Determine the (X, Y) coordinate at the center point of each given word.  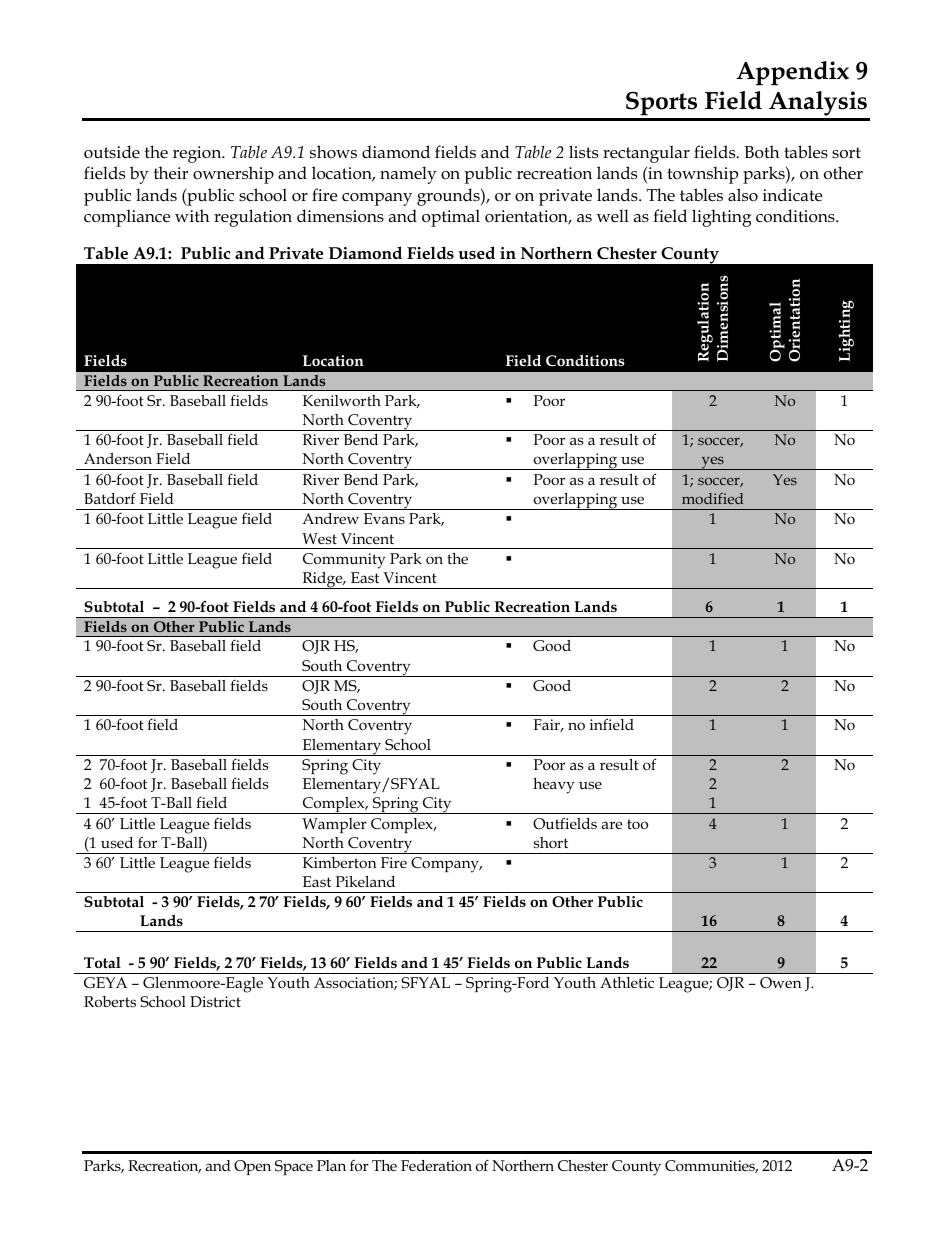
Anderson (118, 458)
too (637, 824)
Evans (384, 518)
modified (712, 498)
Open (252, 1167)
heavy (553, 786)
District (215, 1001)
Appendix (792, 73)
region (198, 154)
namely (408, 175)
